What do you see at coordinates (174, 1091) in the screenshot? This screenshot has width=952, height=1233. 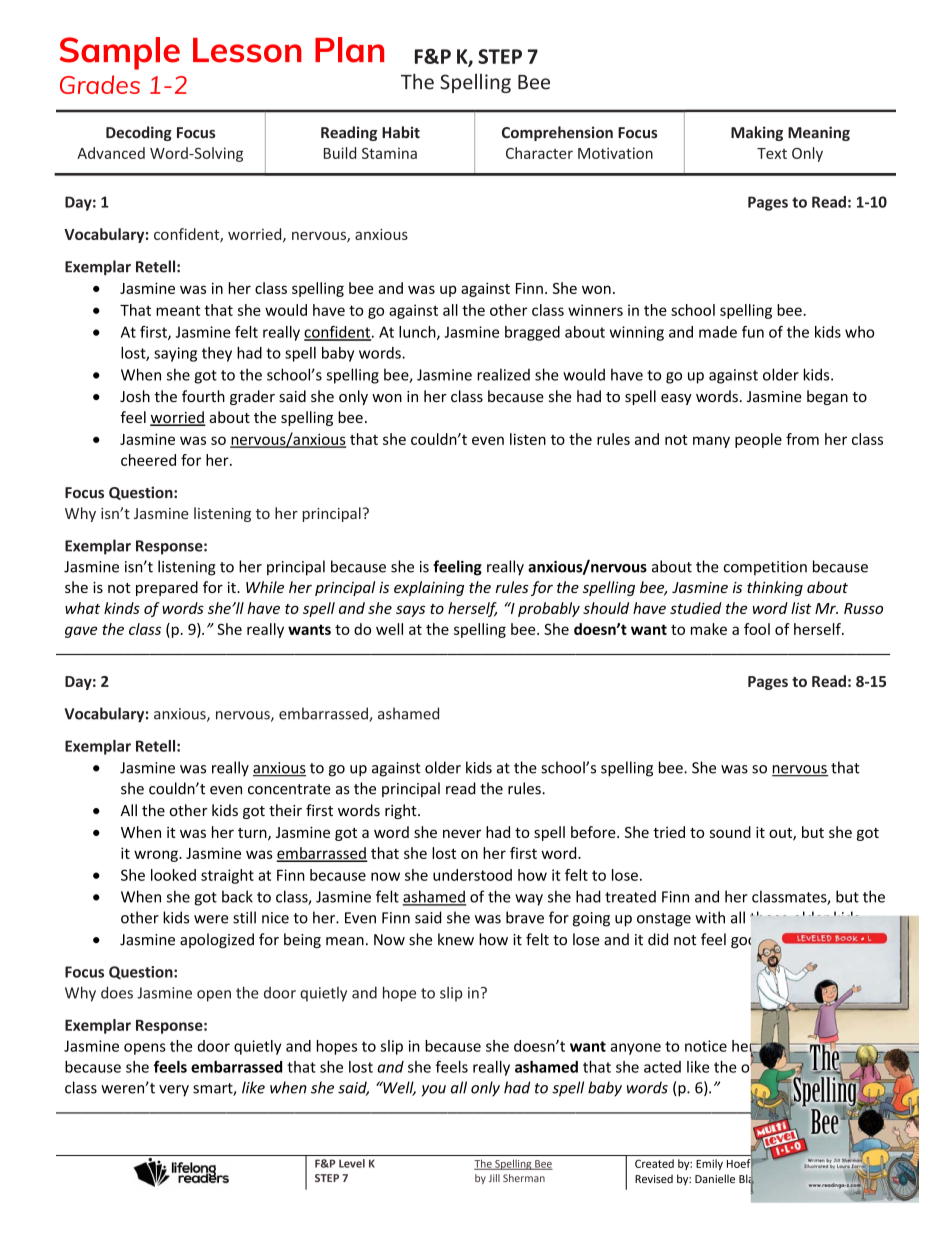 I see `very` at bounding box center [174, 1091].
